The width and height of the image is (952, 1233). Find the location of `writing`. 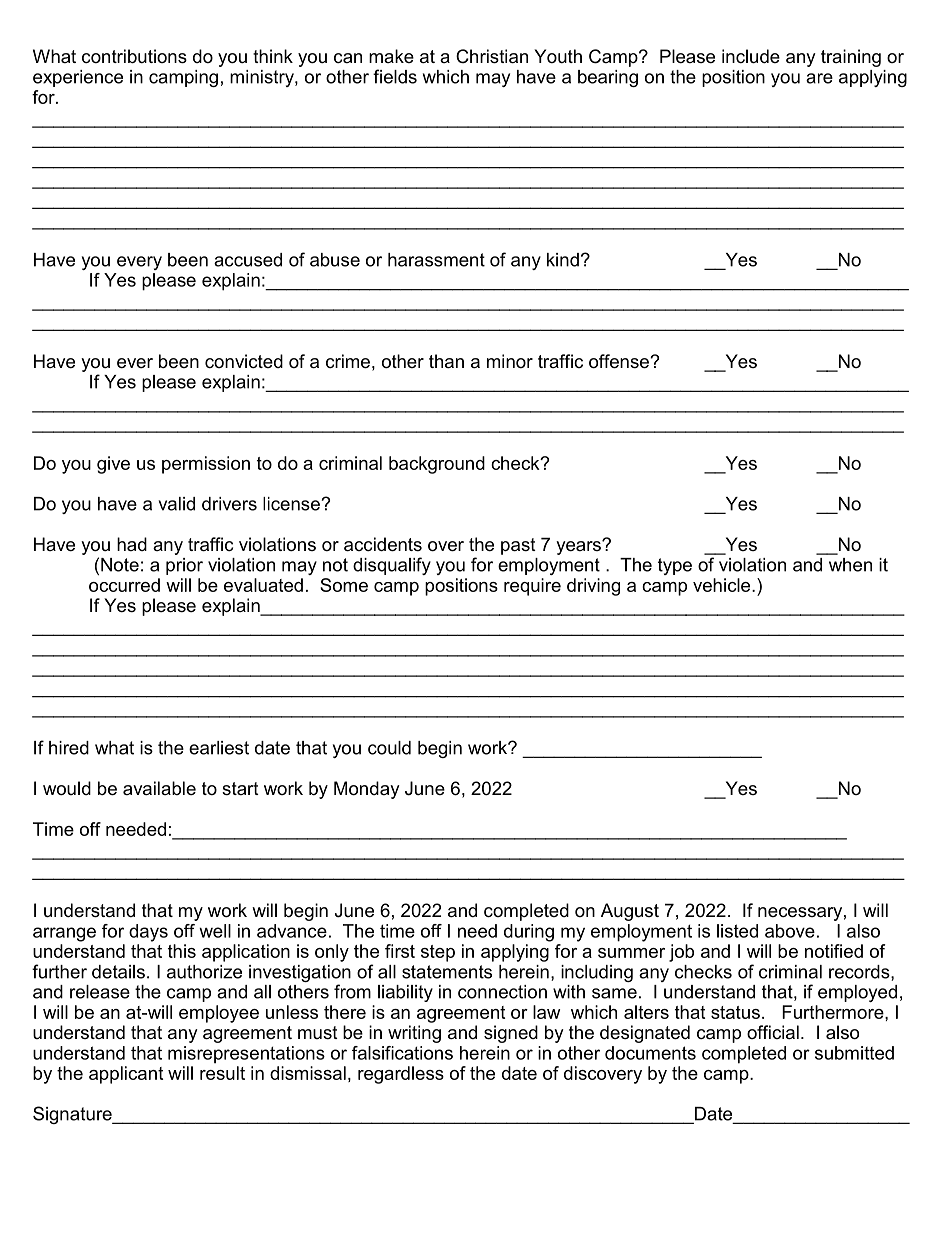

writing is located at coordinates (414, 1034).
